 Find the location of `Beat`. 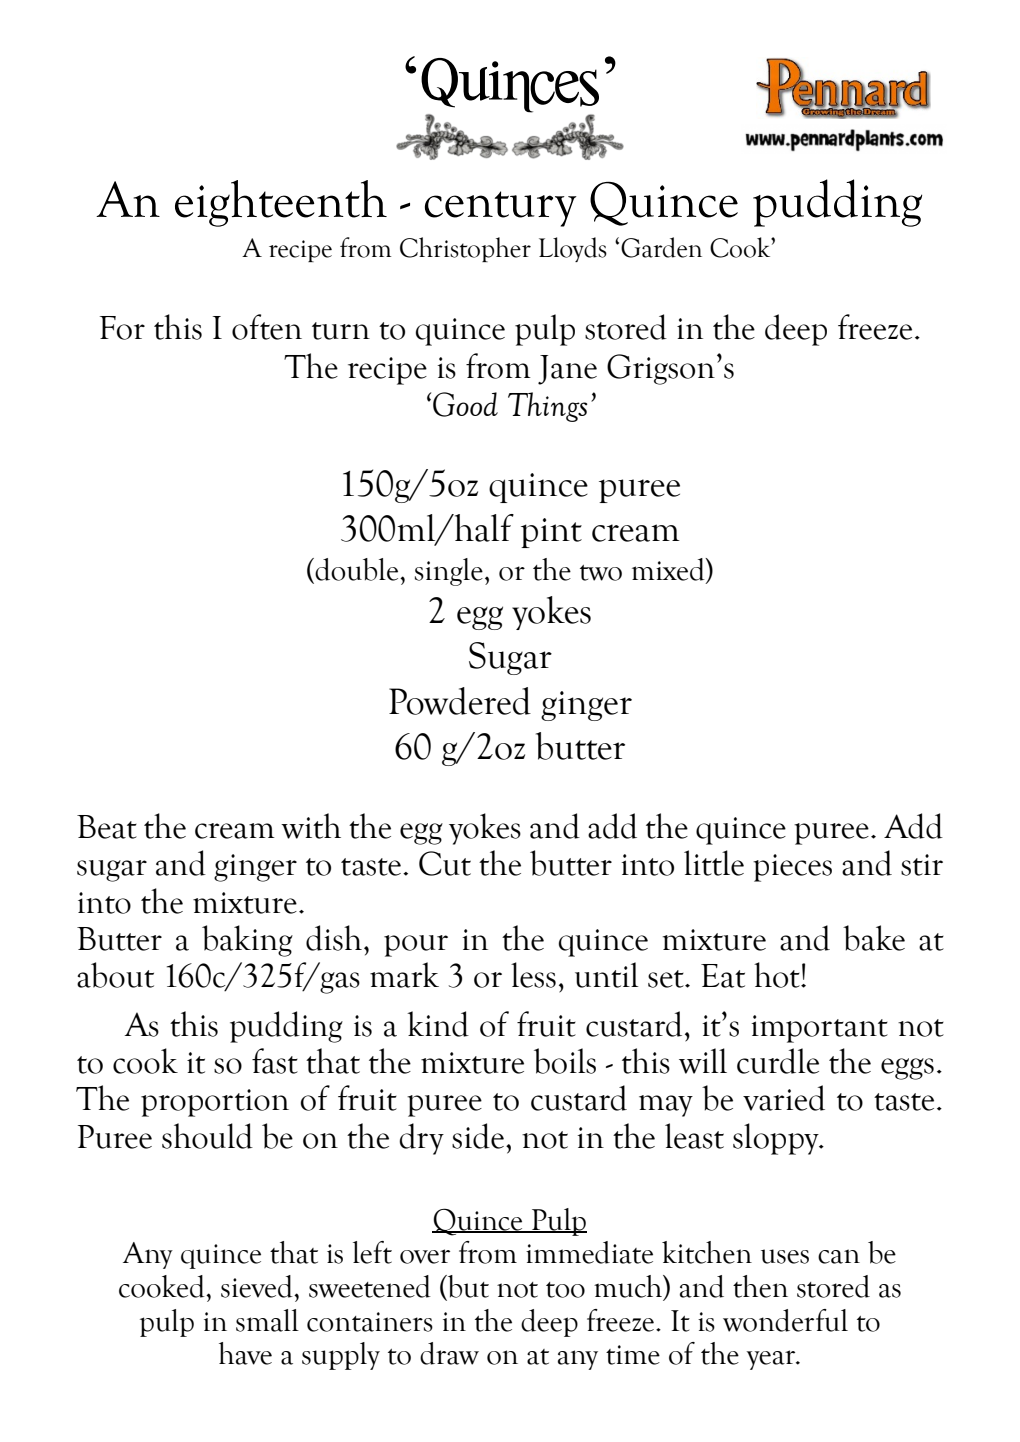

Beat is located at coordinates (107, 827).
